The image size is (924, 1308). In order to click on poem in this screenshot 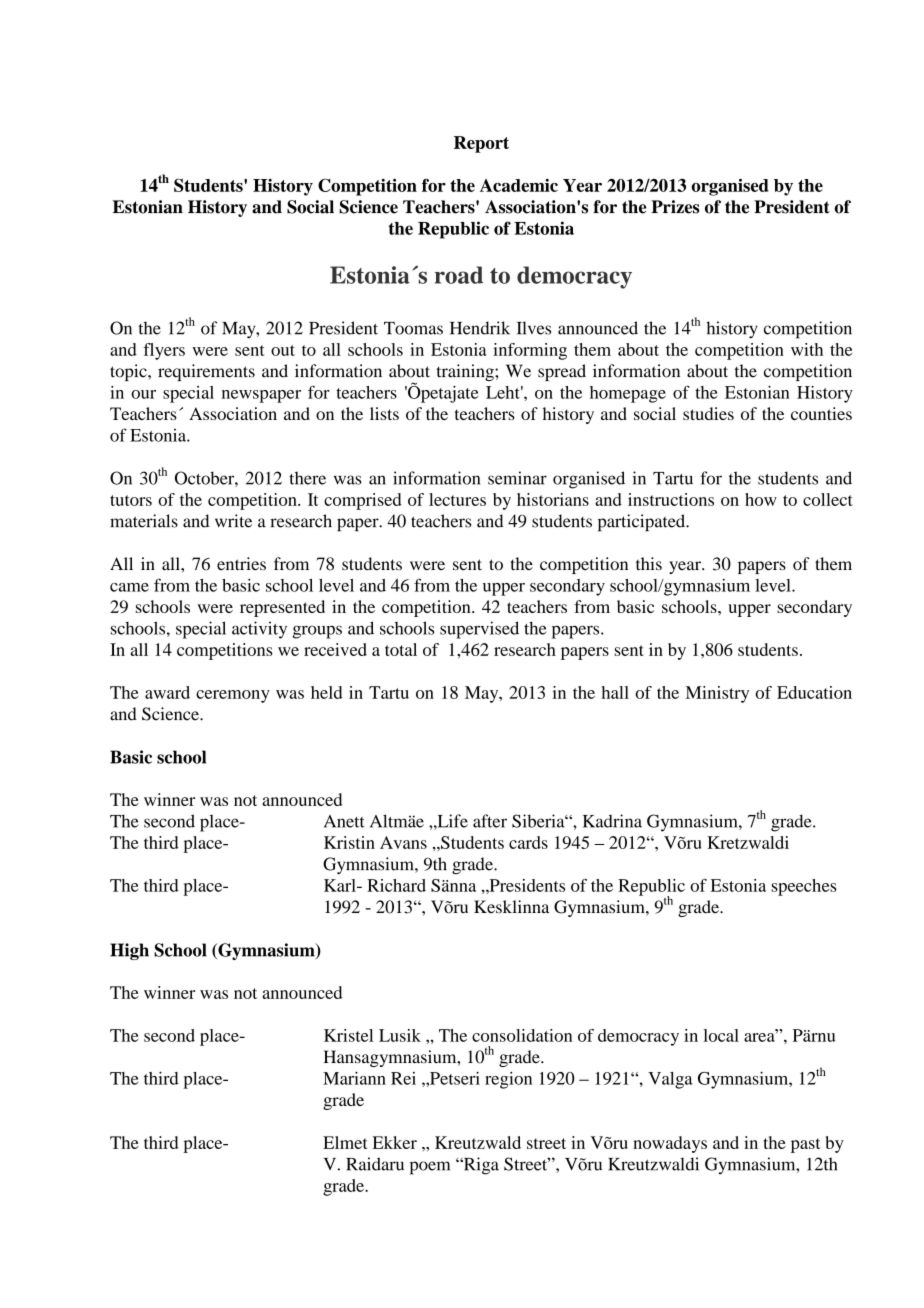, I will do `click(430, 1168)`.
